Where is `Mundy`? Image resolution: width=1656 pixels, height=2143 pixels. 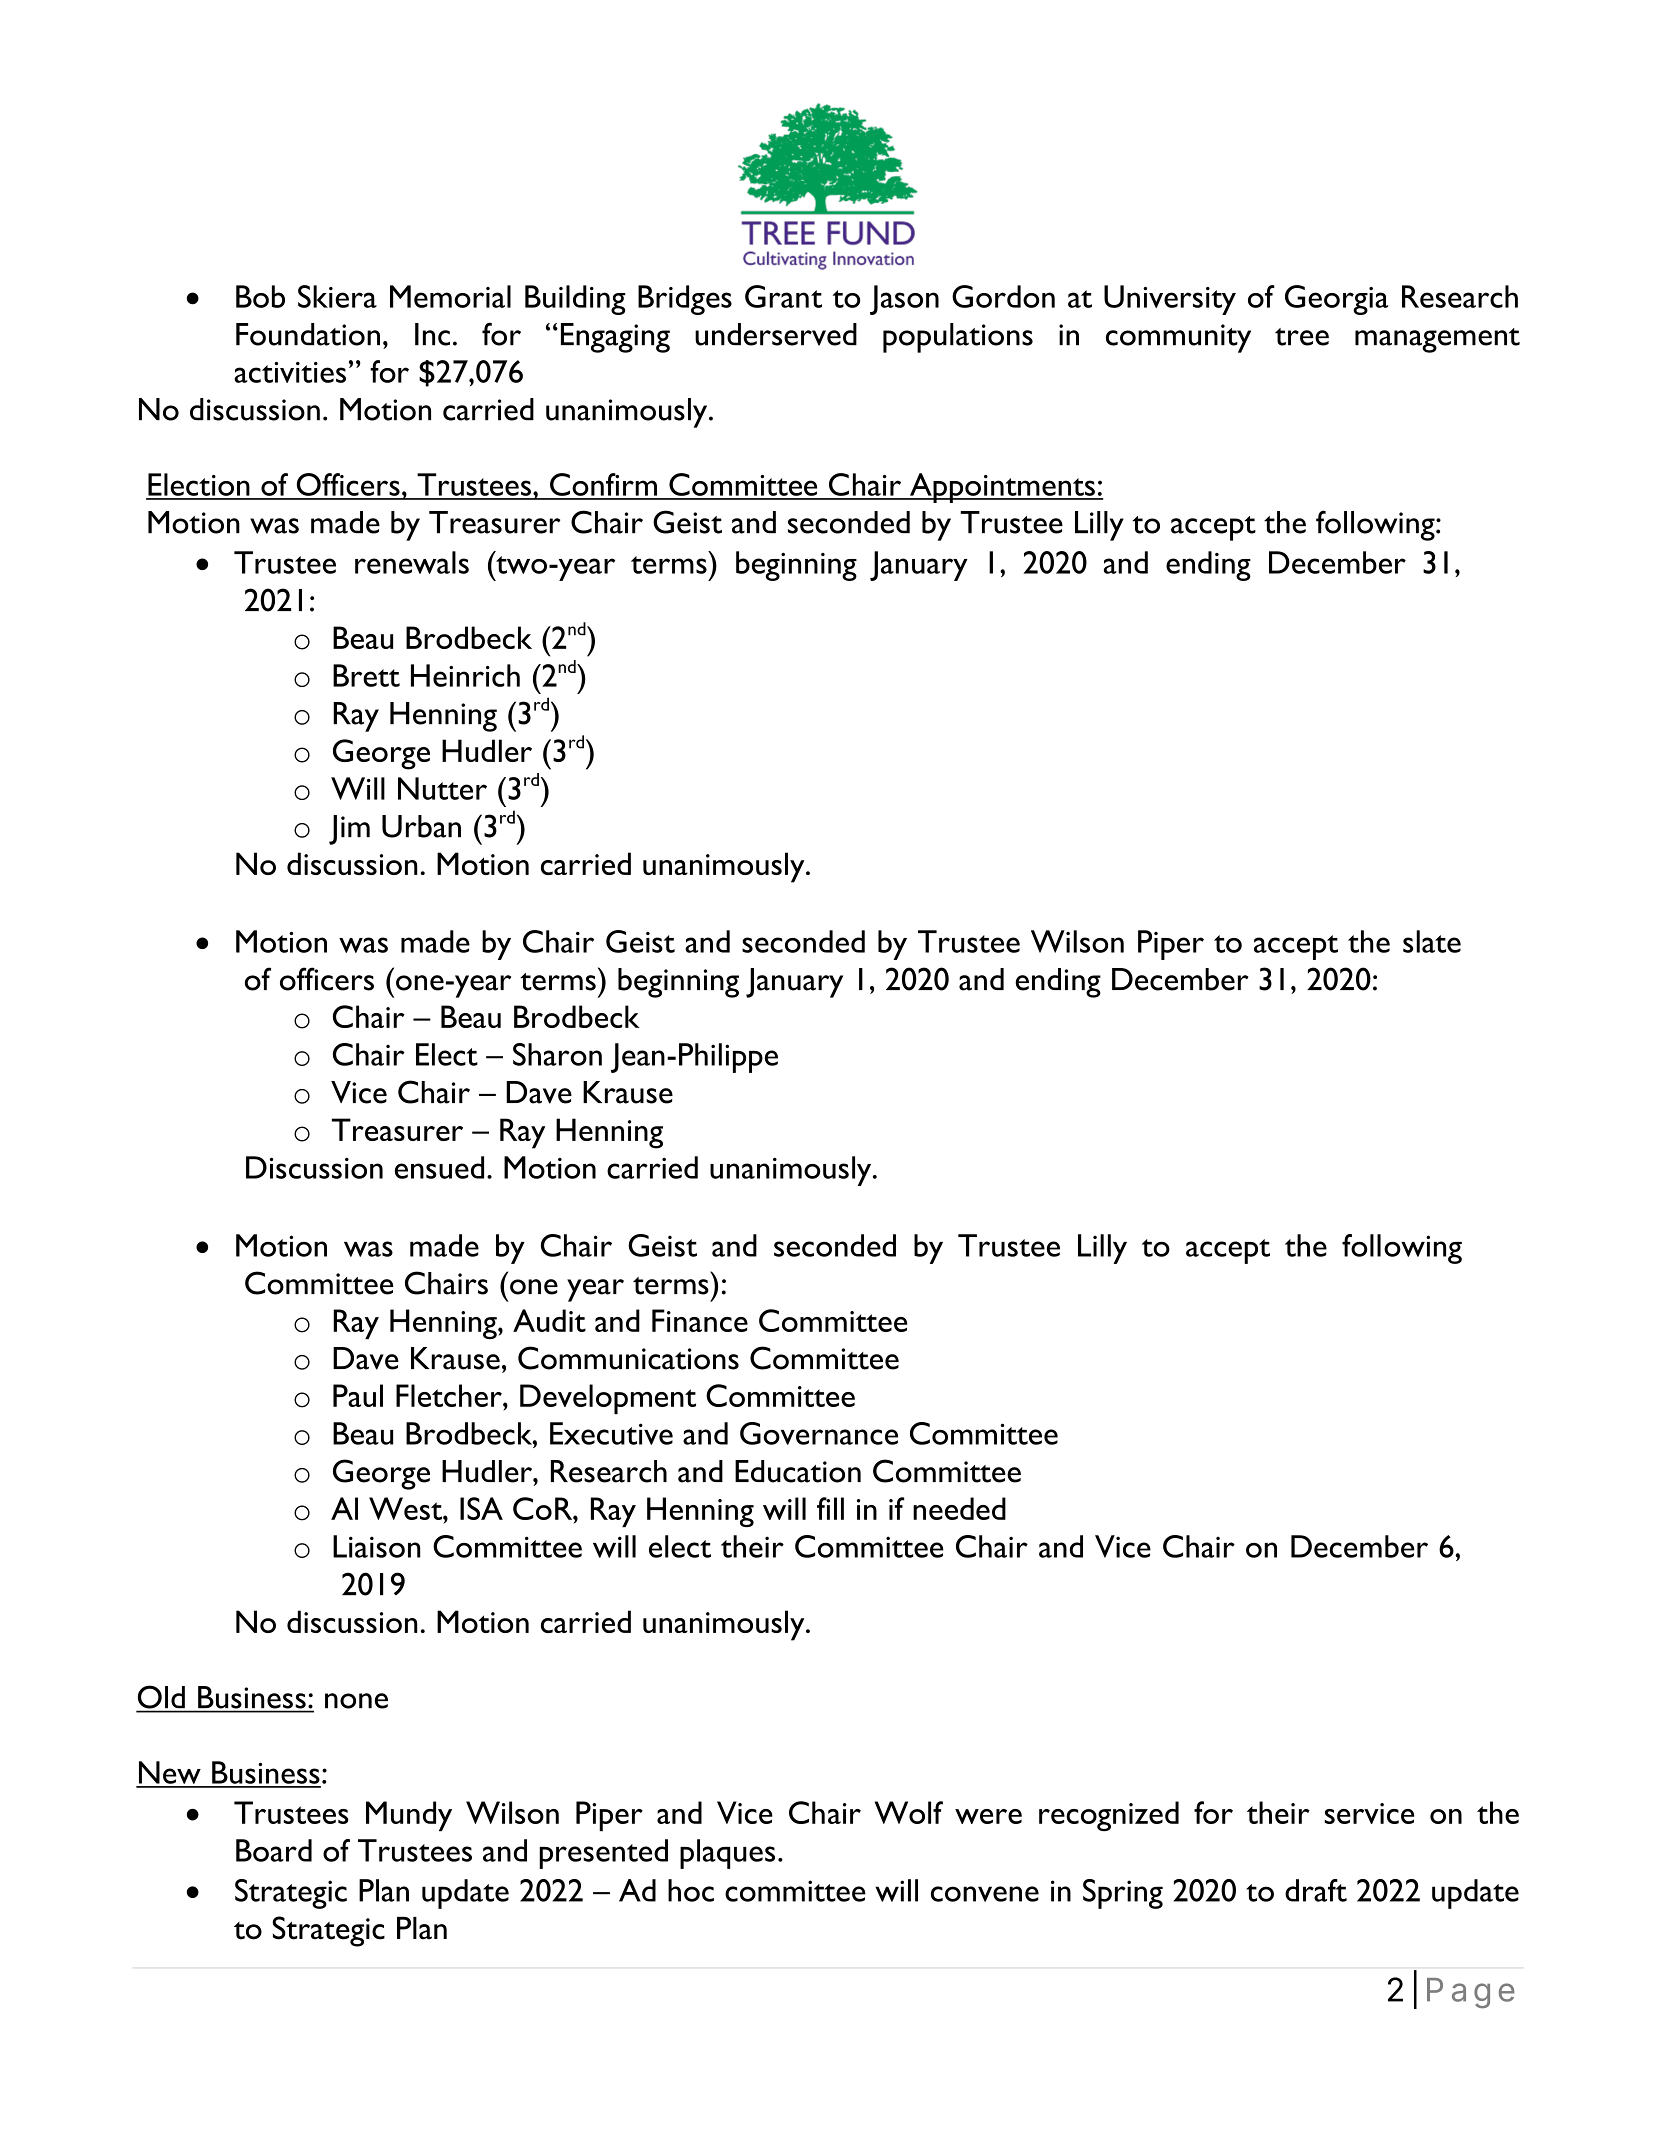
Mundy is located at coordinates (409, 1816).
